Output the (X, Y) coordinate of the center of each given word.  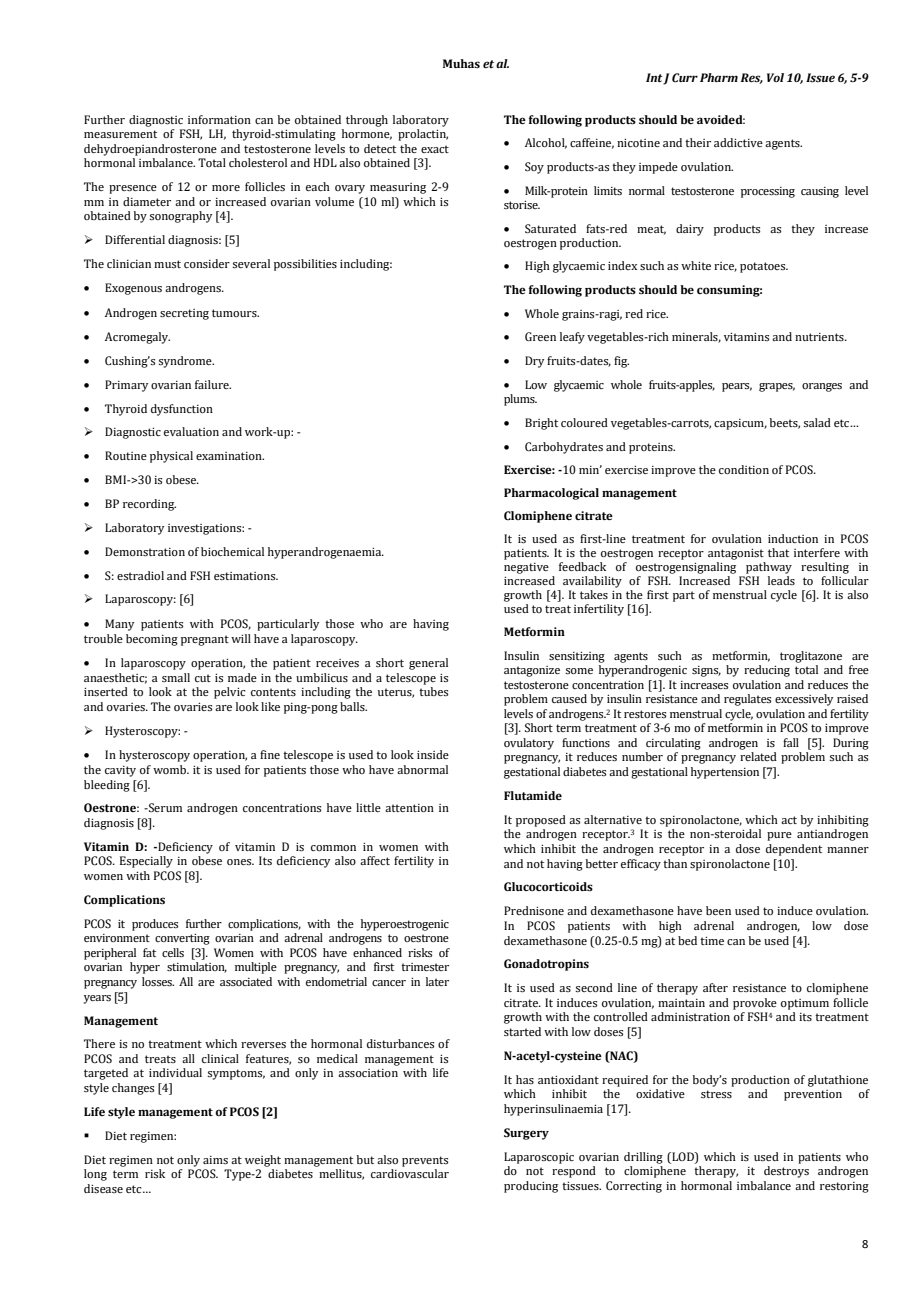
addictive (738, 142)
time (712, 941)
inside (433, 754)
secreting (184, 314)
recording (149, 505)
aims (215, 1160)
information (219, 119)
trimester (425, 967)
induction (793, 538)
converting (182, 939)
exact (435, 149)
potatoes (764, 267)
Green (540, 336)
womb (171, 769)
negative (526, 568)
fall (791, 742)
